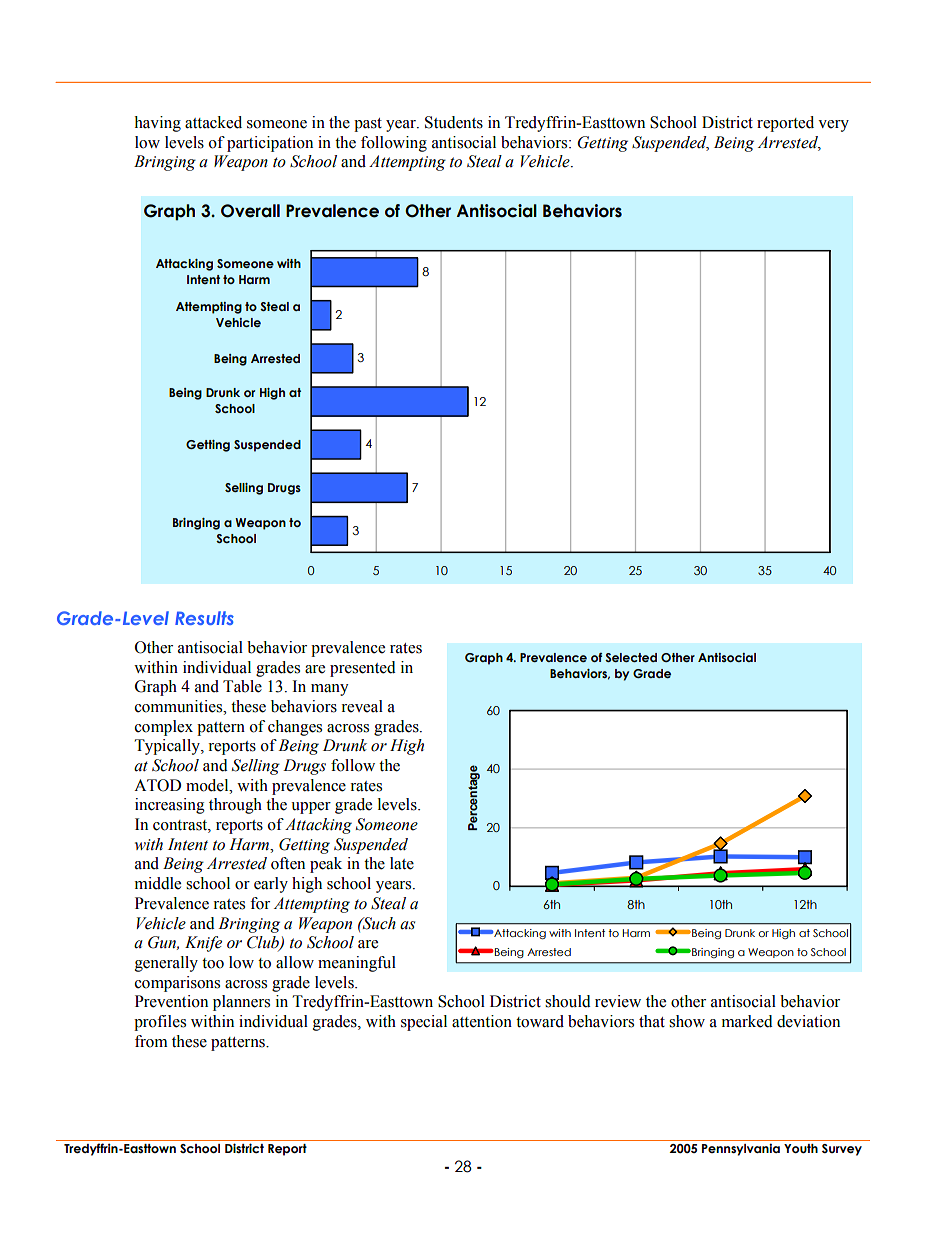 The width and height of the page is (952, 1233). Describe the element at coordinates (402, 863) in the page. I see `late` at that location.
